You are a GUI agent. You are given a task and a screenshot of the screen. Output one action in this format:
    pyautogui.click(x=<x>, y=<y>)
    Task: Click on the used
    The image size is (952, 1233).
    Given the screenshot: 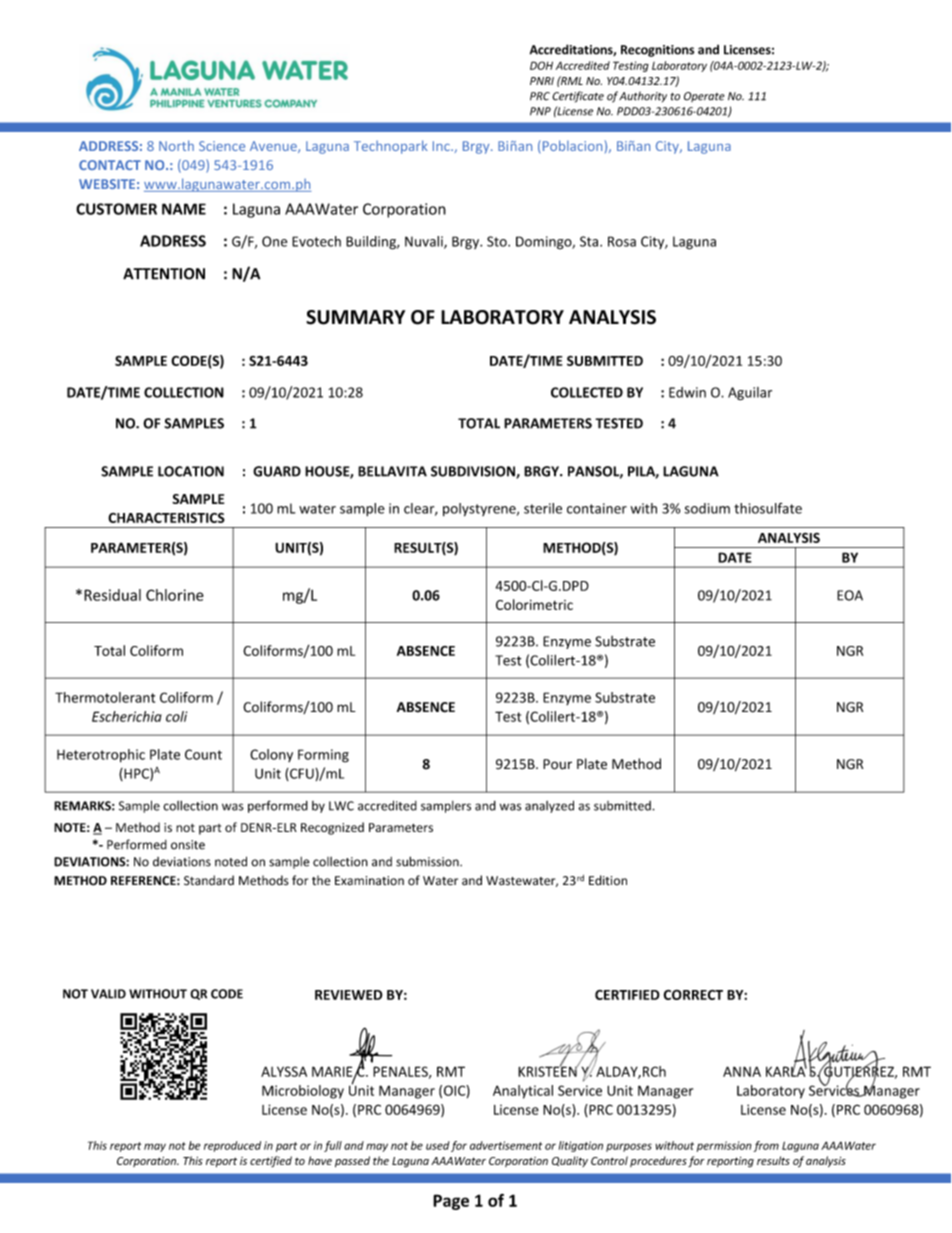 What is the action you would take?
    pyautogui.click(x=438, y=1145)
